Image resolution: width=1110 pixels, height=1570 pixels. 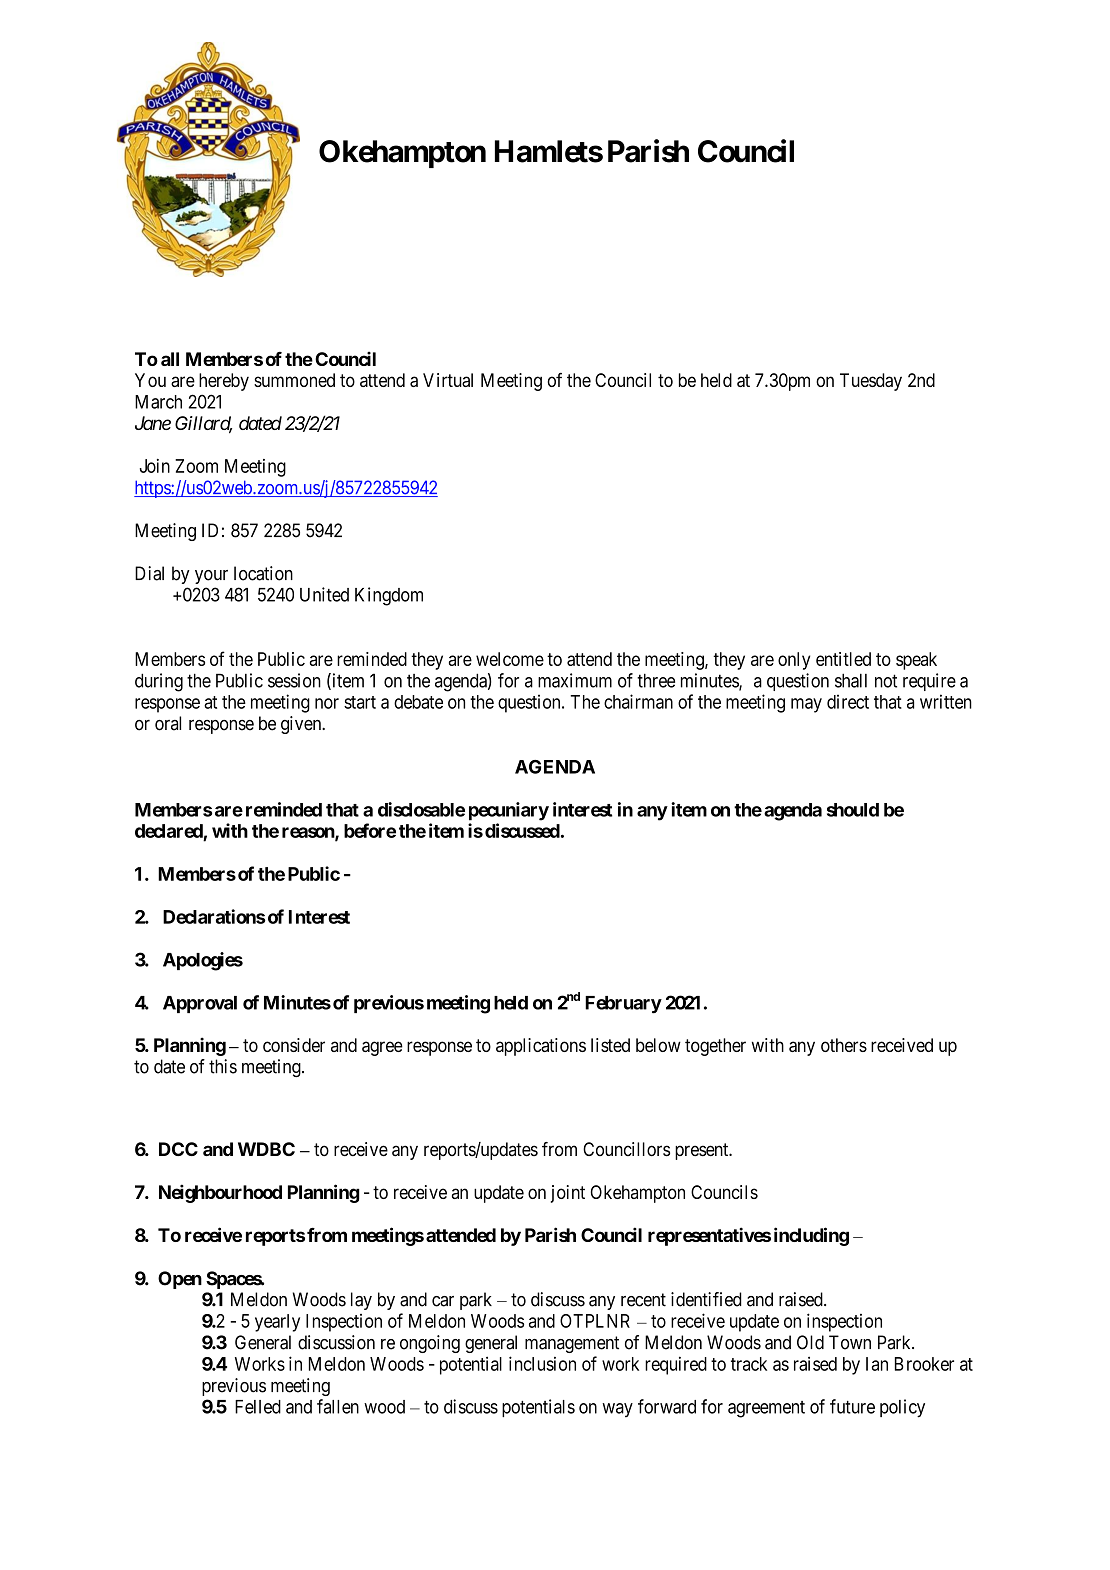 I want to click on Virtual, so click(x=448, y=380).
